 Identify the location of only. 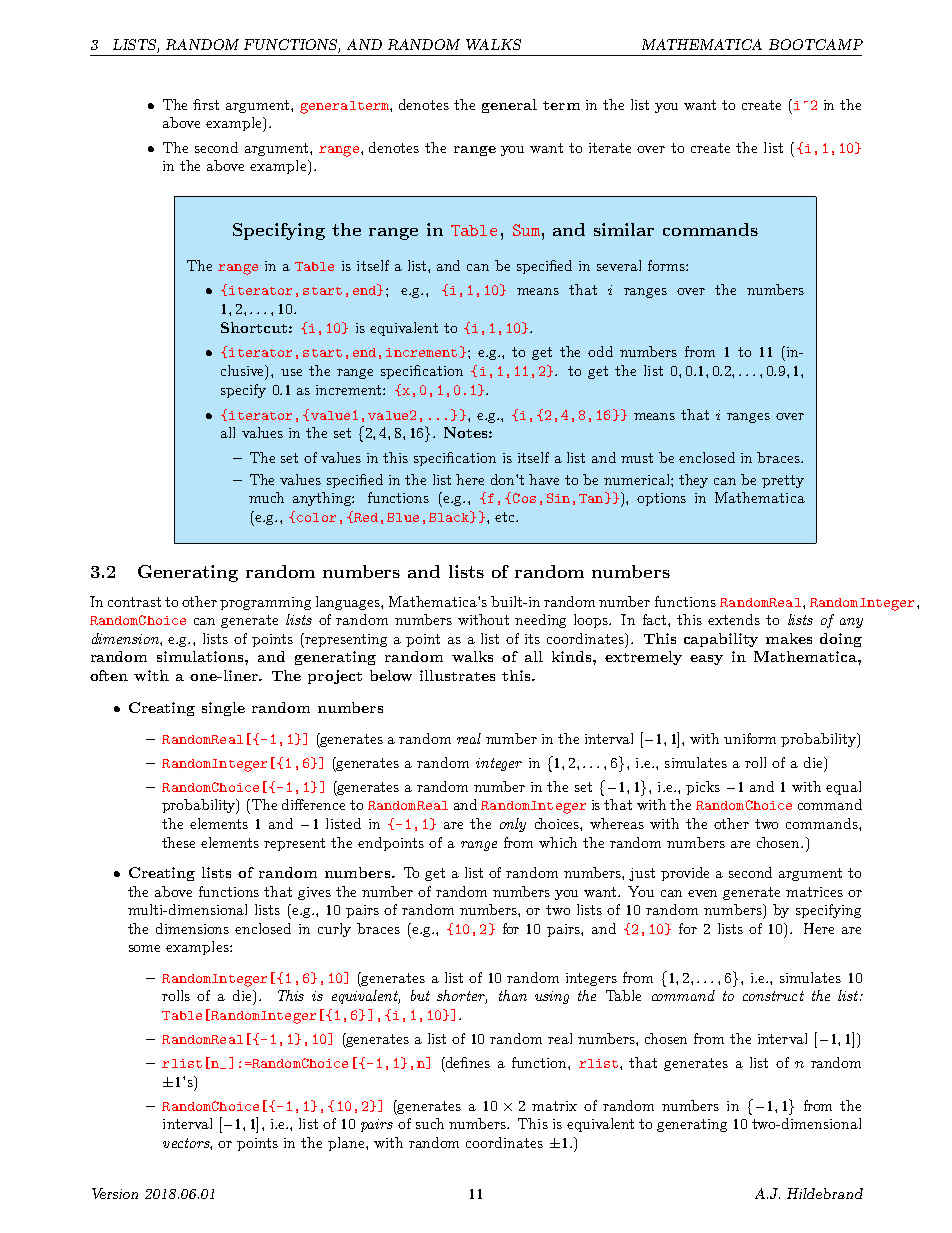
(513, 825).
